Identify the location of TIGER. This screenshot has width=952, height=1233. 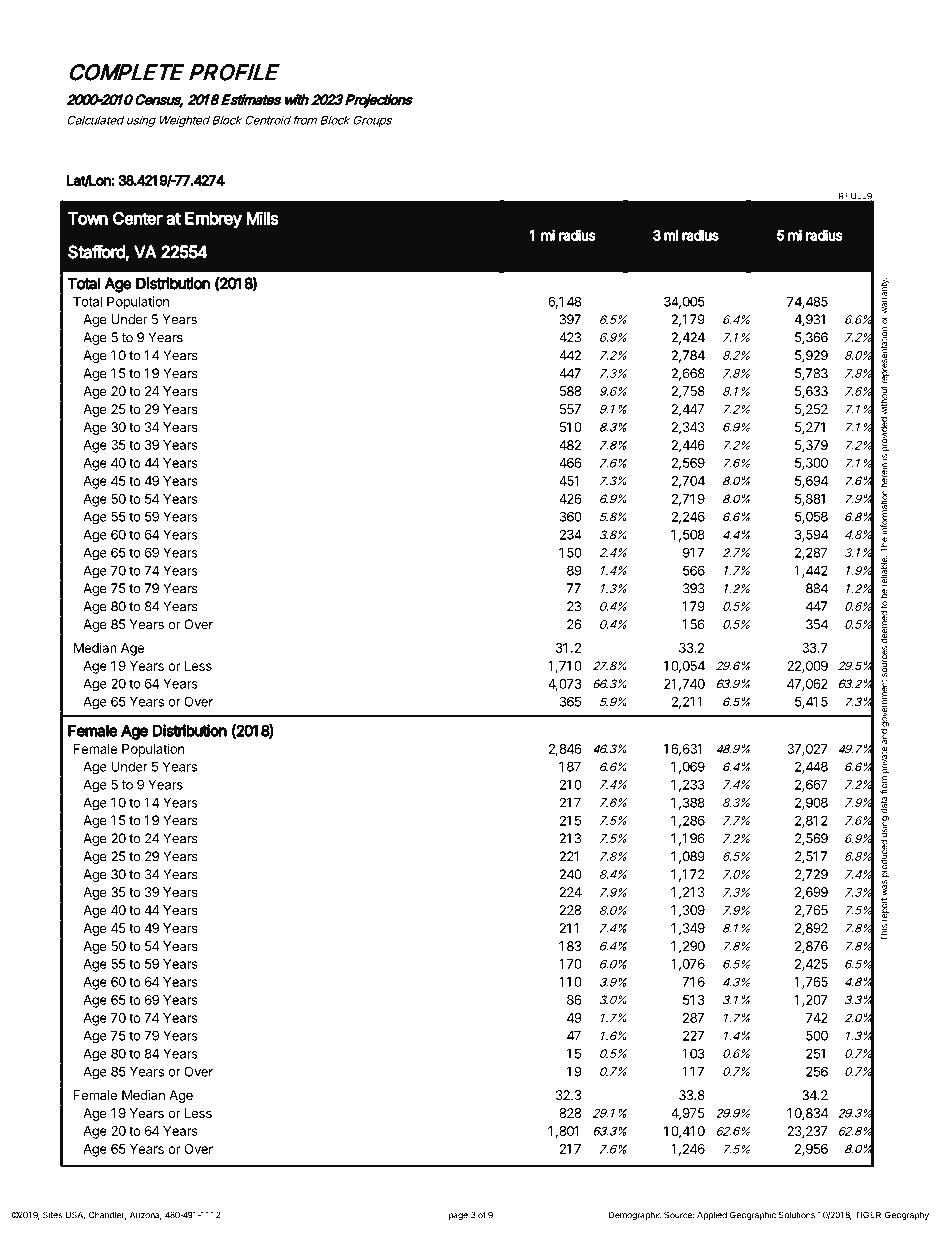
(868, 1215).
